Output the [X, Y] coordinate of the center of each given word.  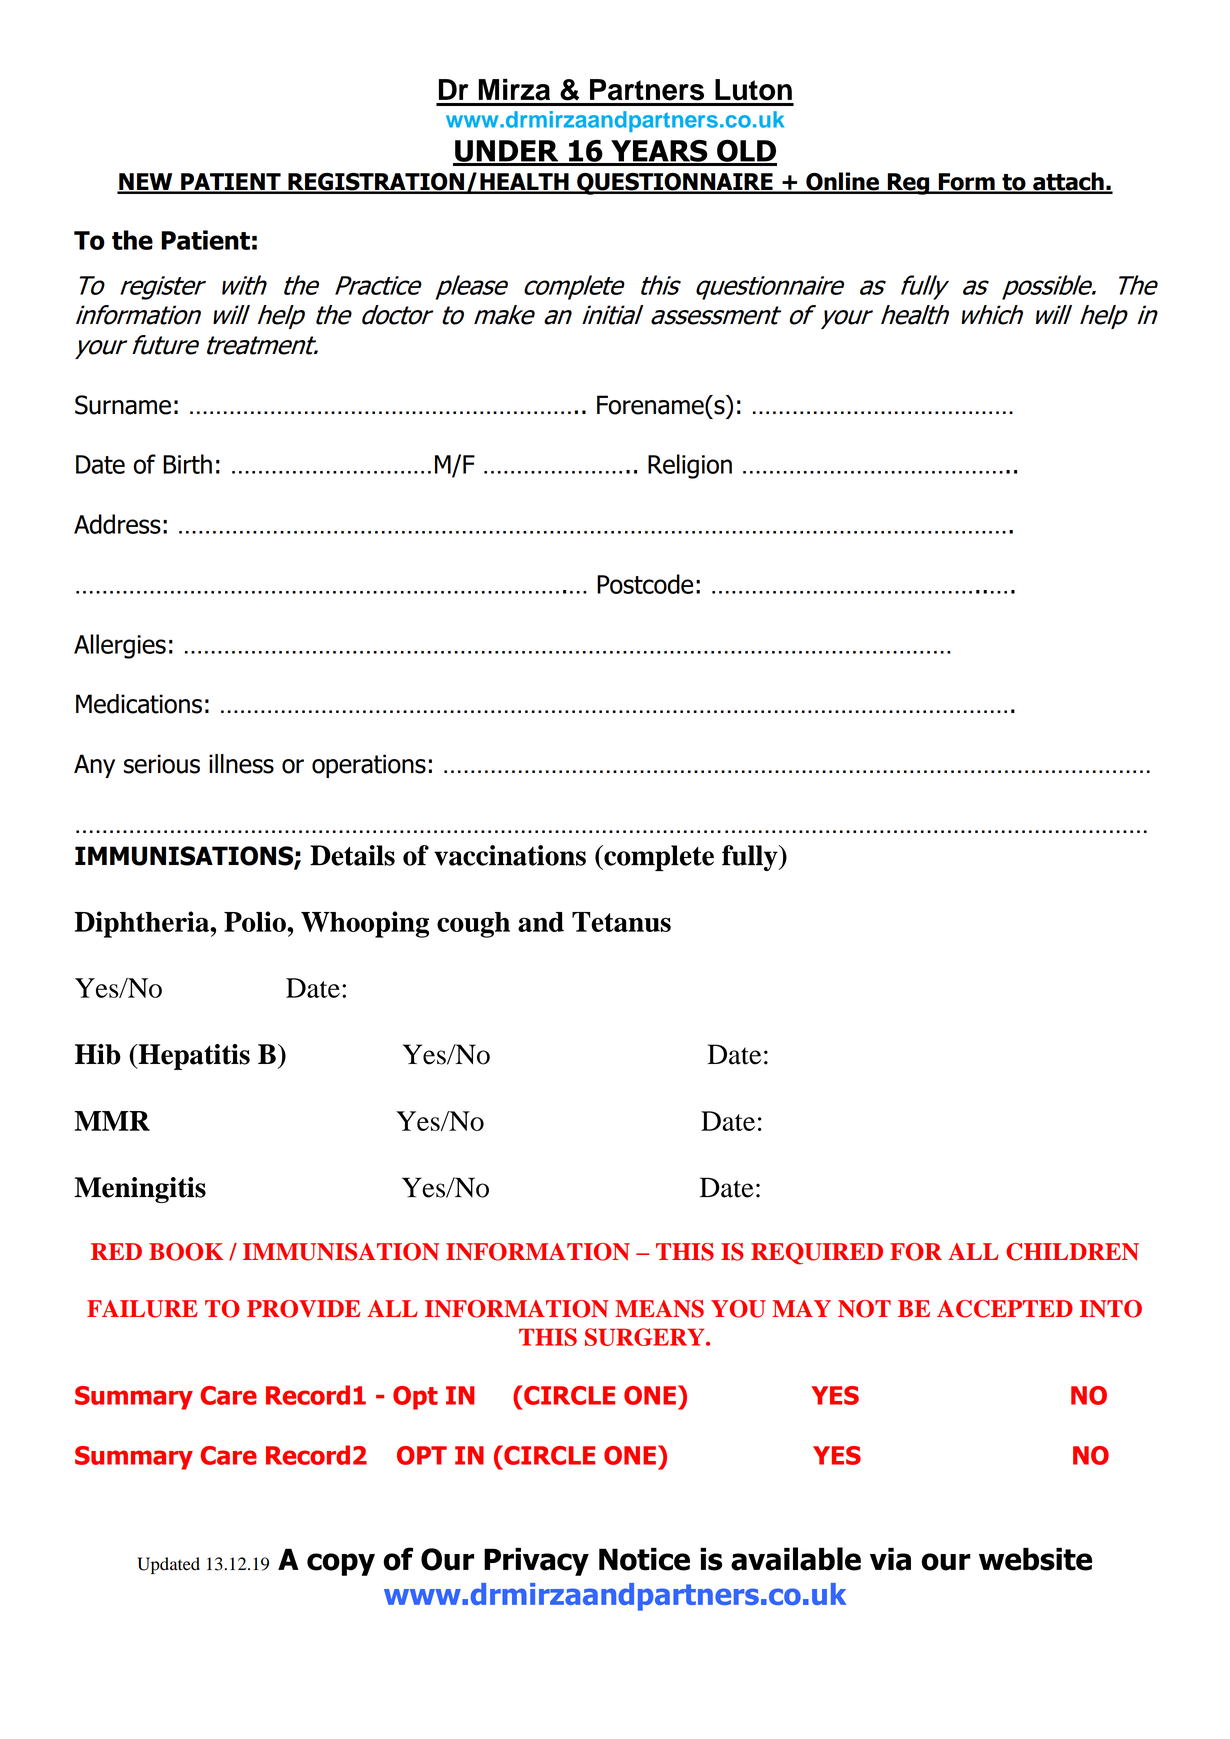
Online [842, 182]
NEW [146, 183]
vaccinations [510, 855]
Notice [644, 1559]
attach [1068, 182]
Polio [256, 921]
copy [341, 1564]
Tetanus [621, 922]
